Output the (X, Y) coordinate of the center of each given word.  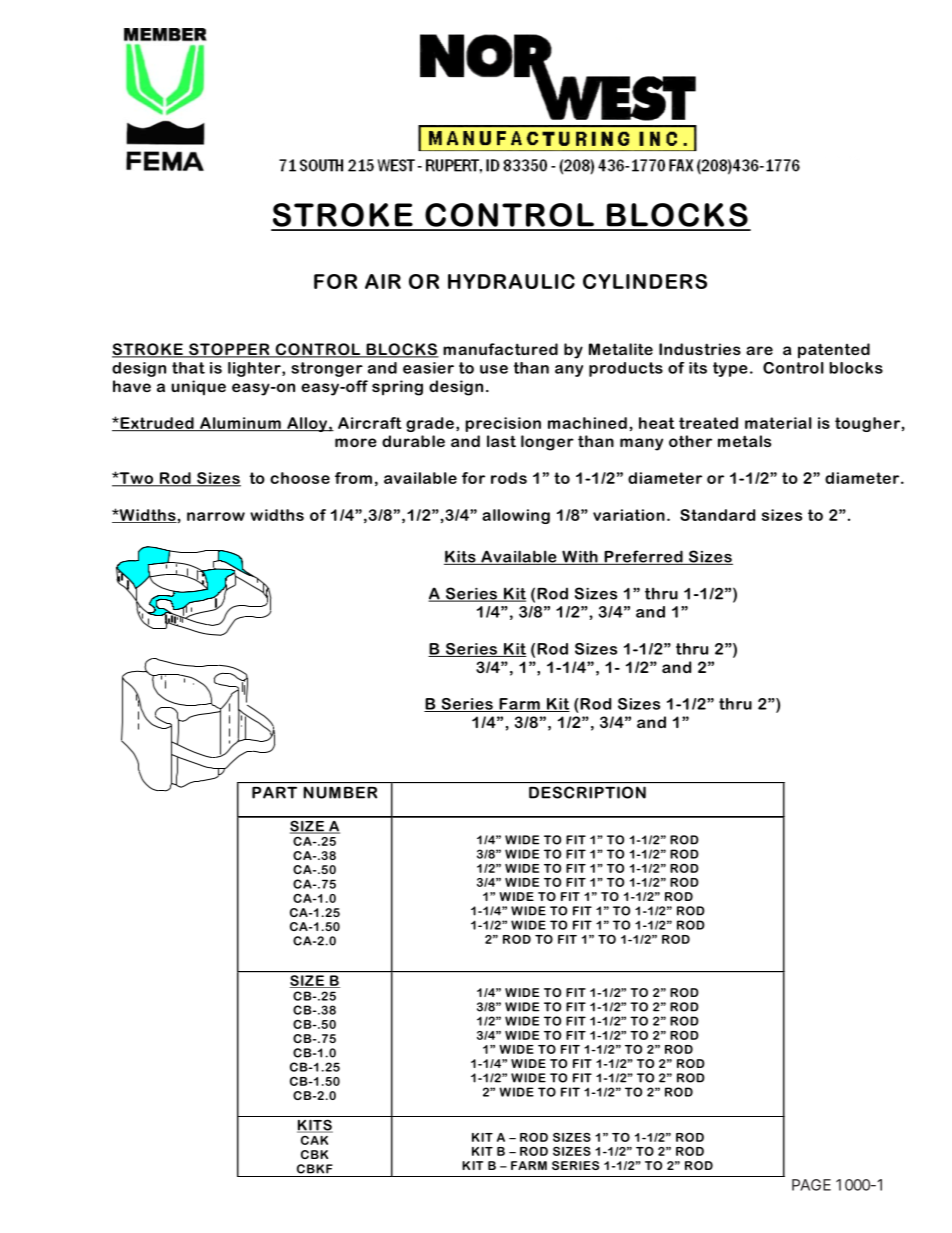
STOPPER (229, 350)
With (580, 557)
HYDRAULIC (511, 281)
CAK (314, 1140)
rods (509, 478)
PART (274, 792)
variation (629, 515)
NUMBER (340, 792)
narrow (216, 516)
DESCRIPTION (587, 792)
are (759, 350)
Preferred (643, 557)
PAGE (811, 1185)
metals (744, 441)
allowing (516, 516)
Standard (717, 515)
